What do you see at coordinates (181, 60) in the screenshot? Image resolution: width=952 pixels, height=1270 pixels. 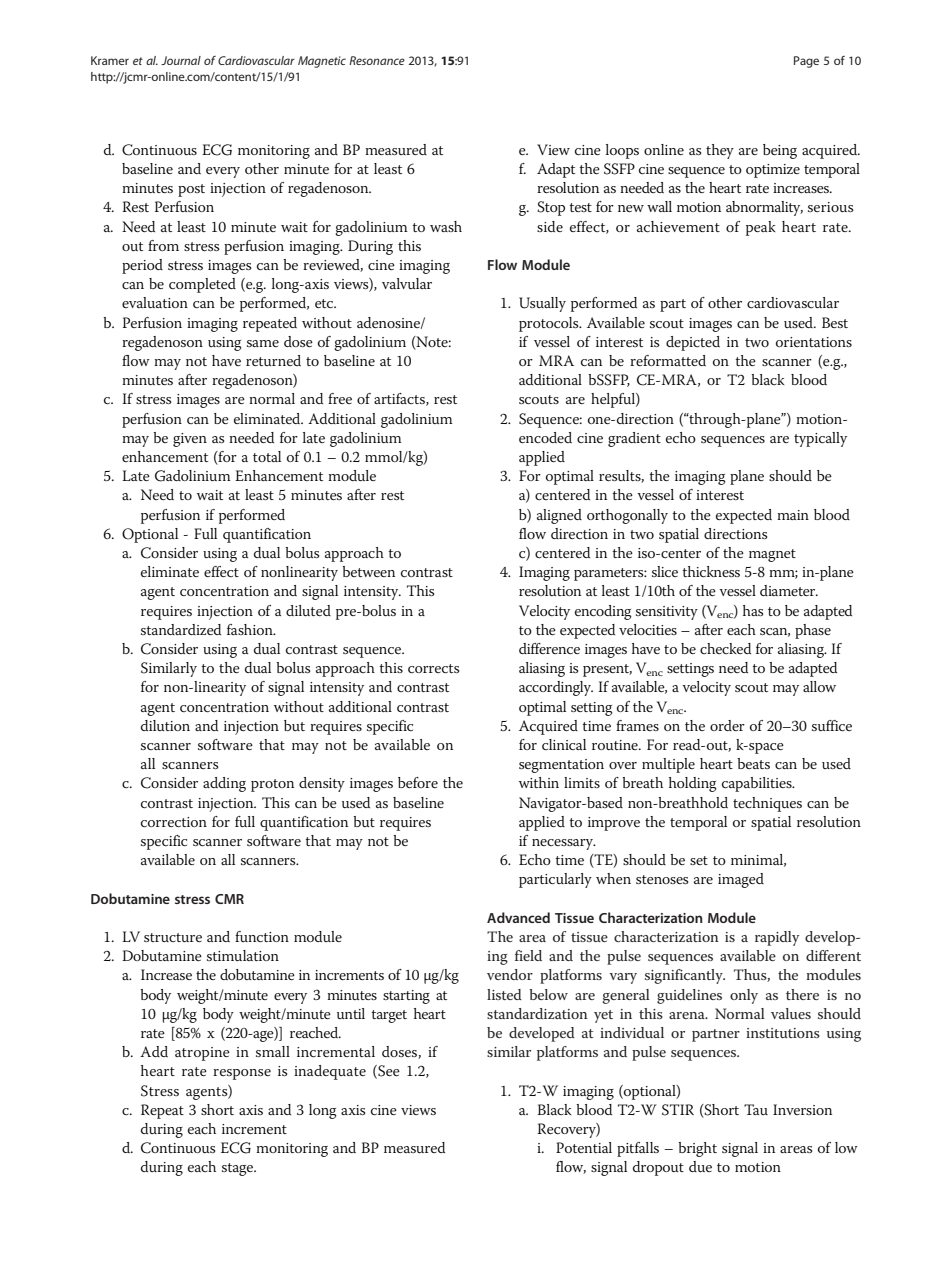 I see `Journal` at bounding box center [181, 60].
